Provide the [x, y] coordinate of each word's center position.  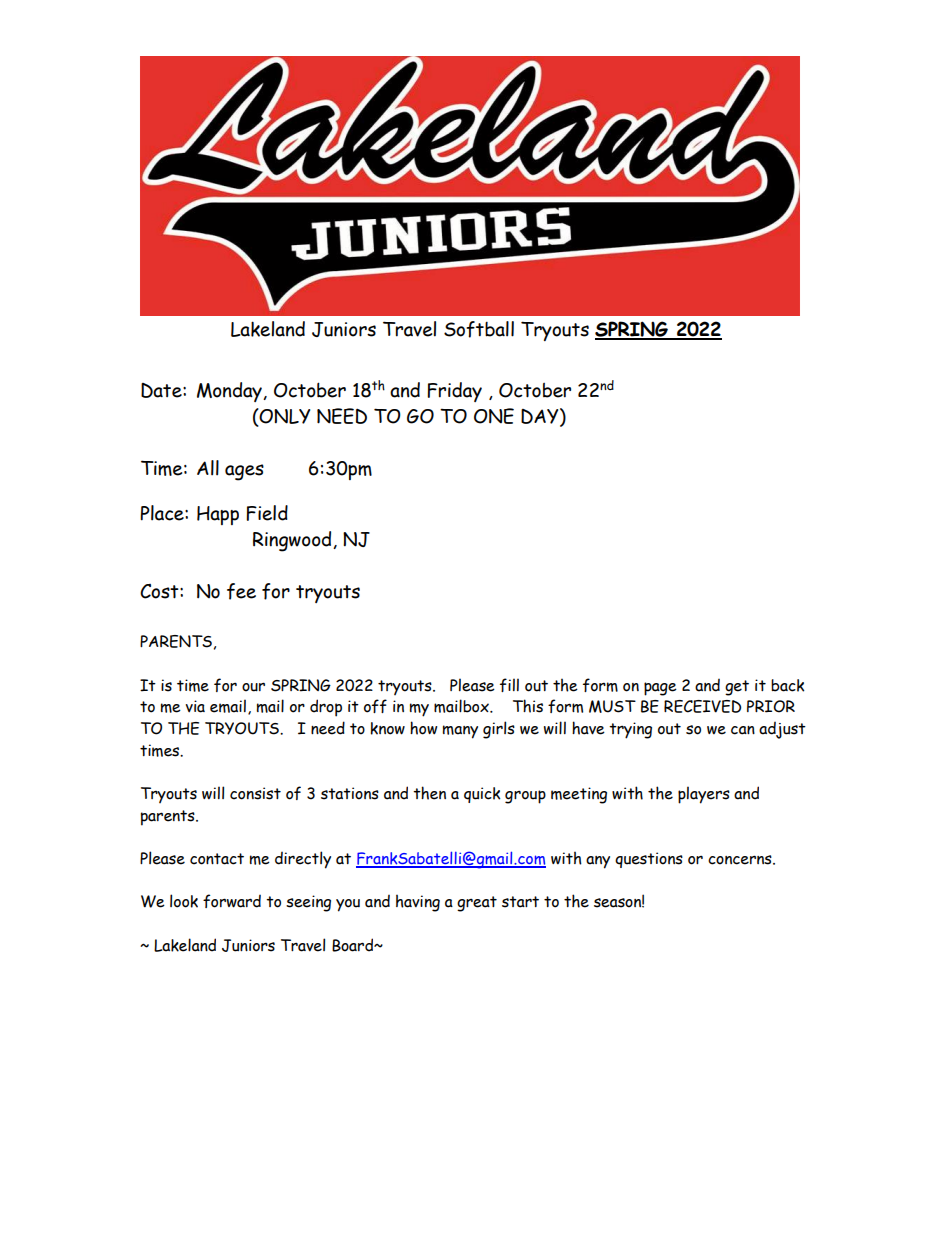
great [477, 904]
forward [232, 901]
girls [499, 730]
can [743, 730]
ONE [494, 416]
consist [255, 793]
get [737, 688]
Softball [479, 329]
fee [241, 591]
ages [244, 472]
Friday [454, 392]
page [660, 689]
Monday [230, 392]
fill [509, 685]
